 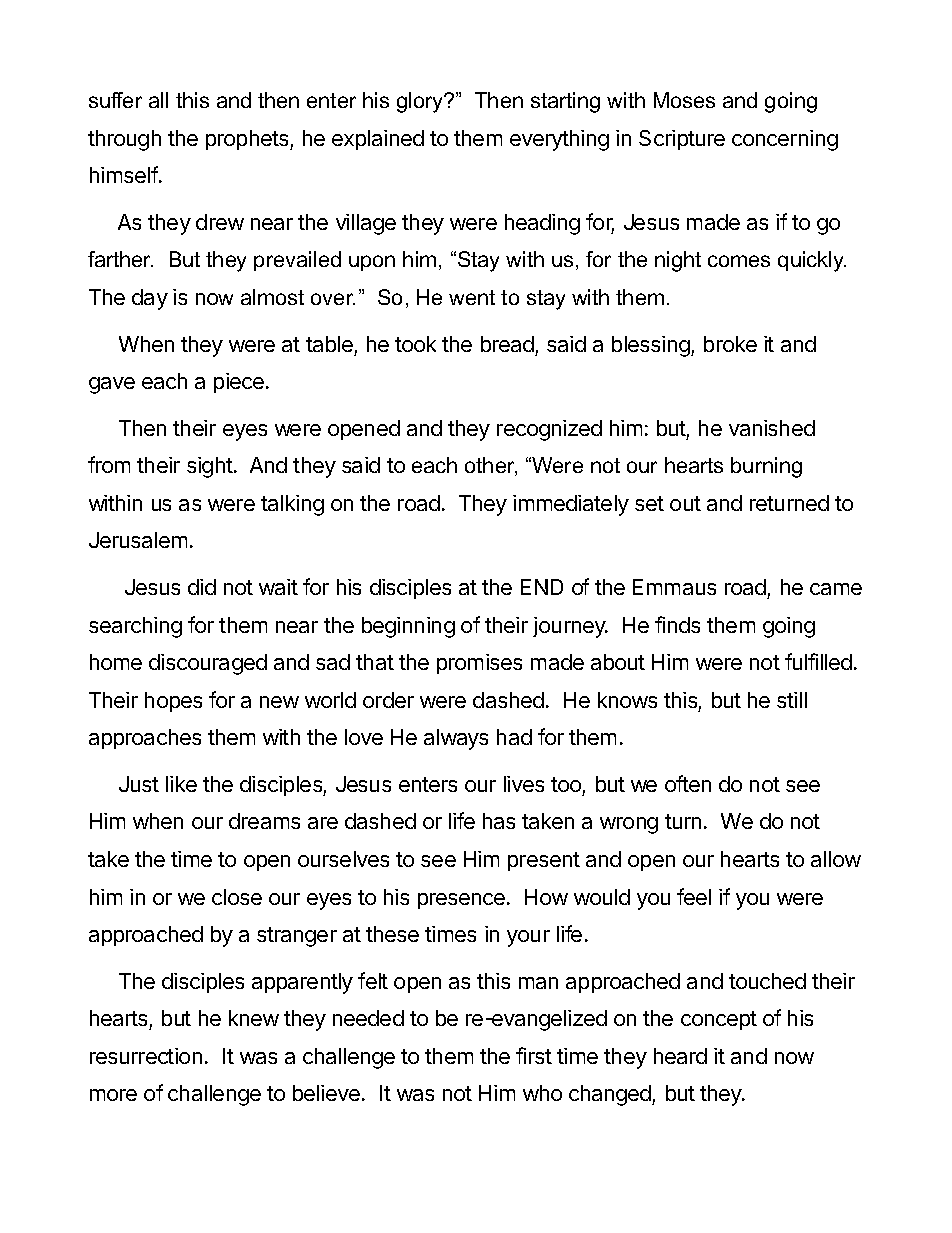 What do you see at coordinates (730, 344) in the document?
I see `broke` at bounding box center [730, 344].
